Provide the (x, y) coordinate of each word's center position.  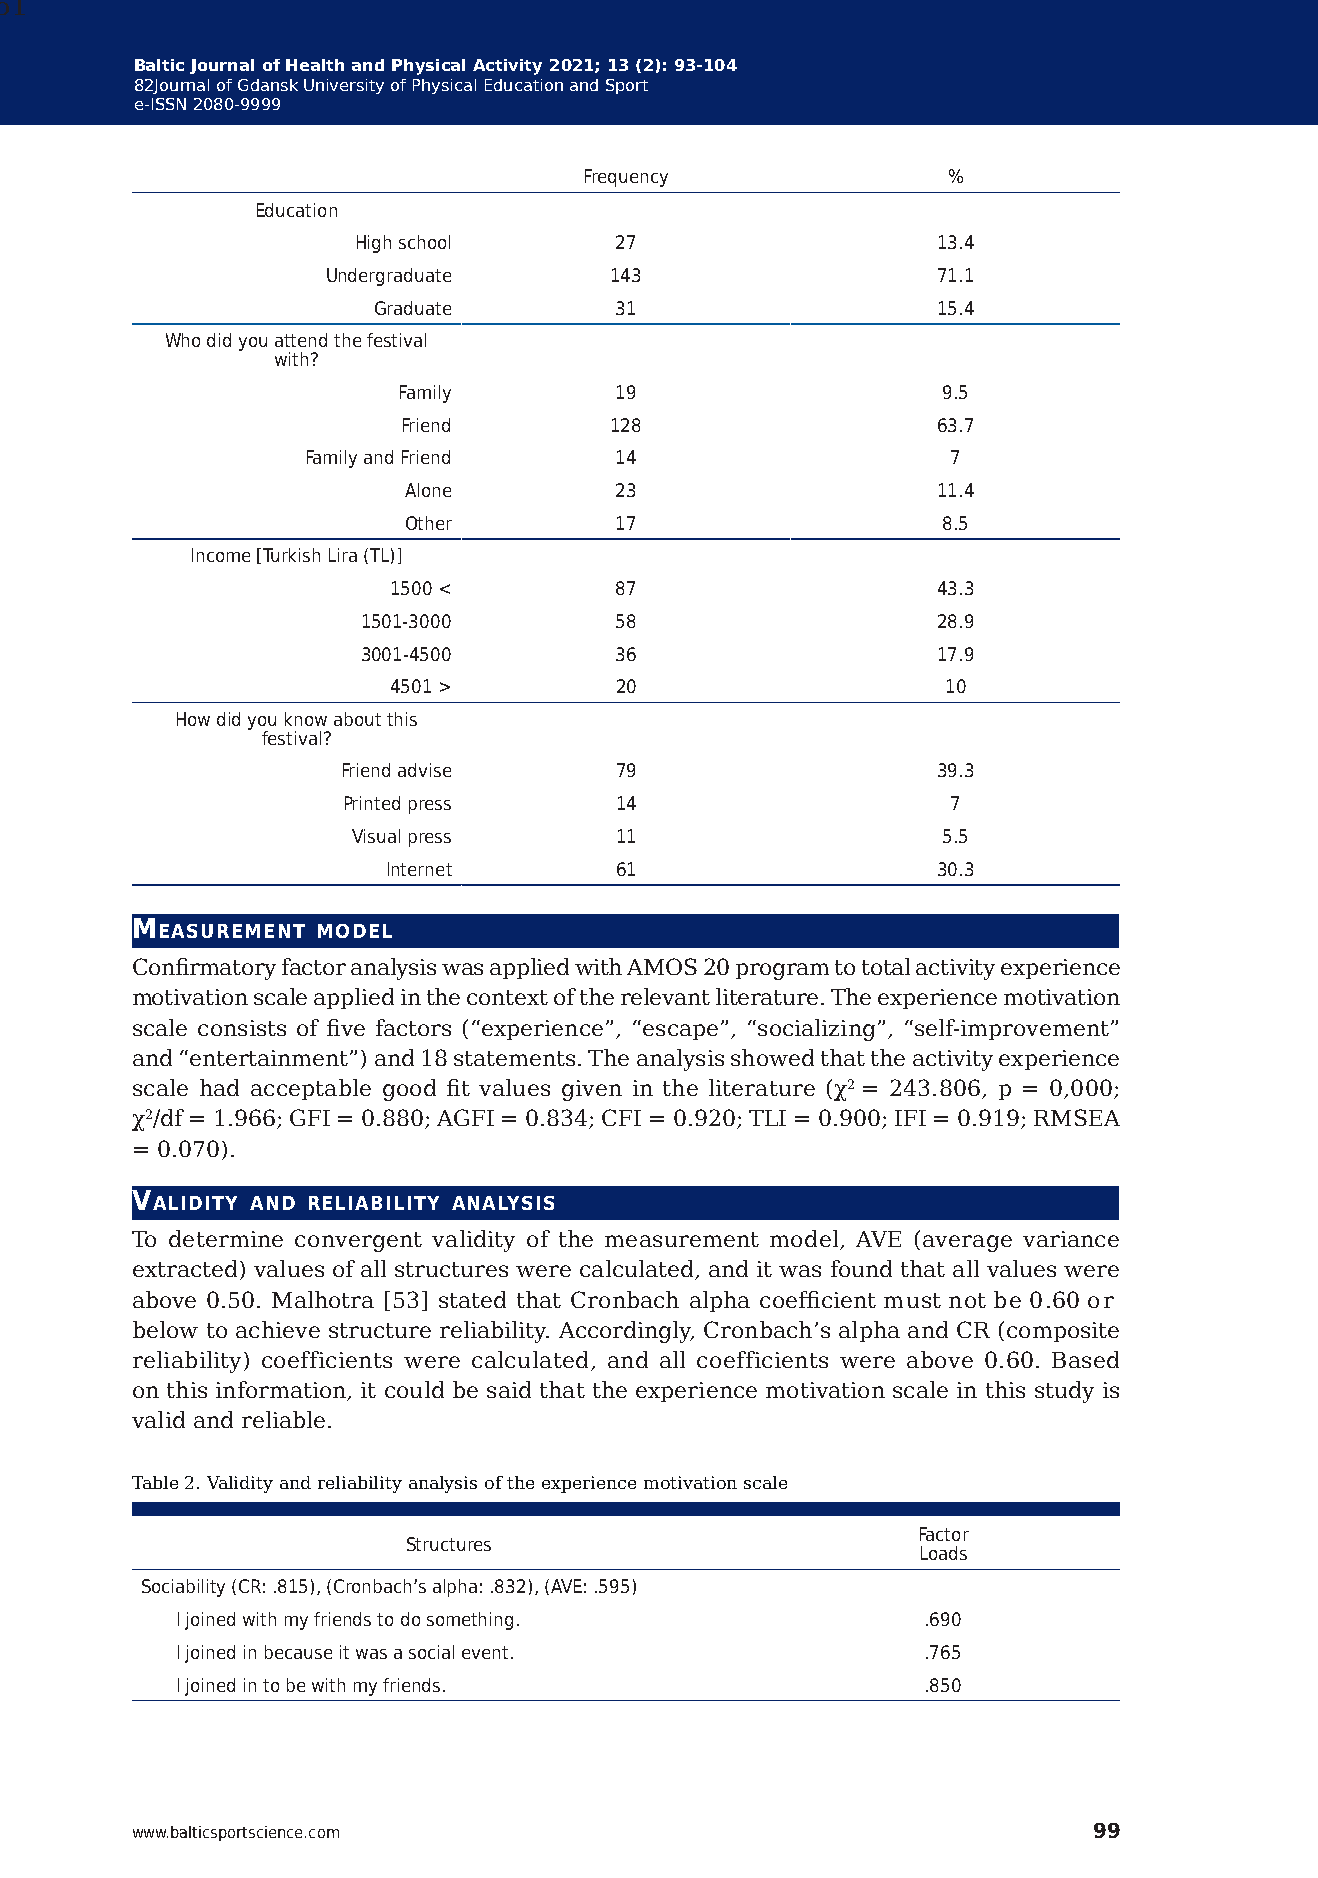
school (424, 242)
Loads (944, 1553)
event (485, 1652)
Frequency (626, 178)
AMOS (662, 966)
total (886, 966)
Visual (376, 836)
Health (315, 65)
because (298, 1652)
